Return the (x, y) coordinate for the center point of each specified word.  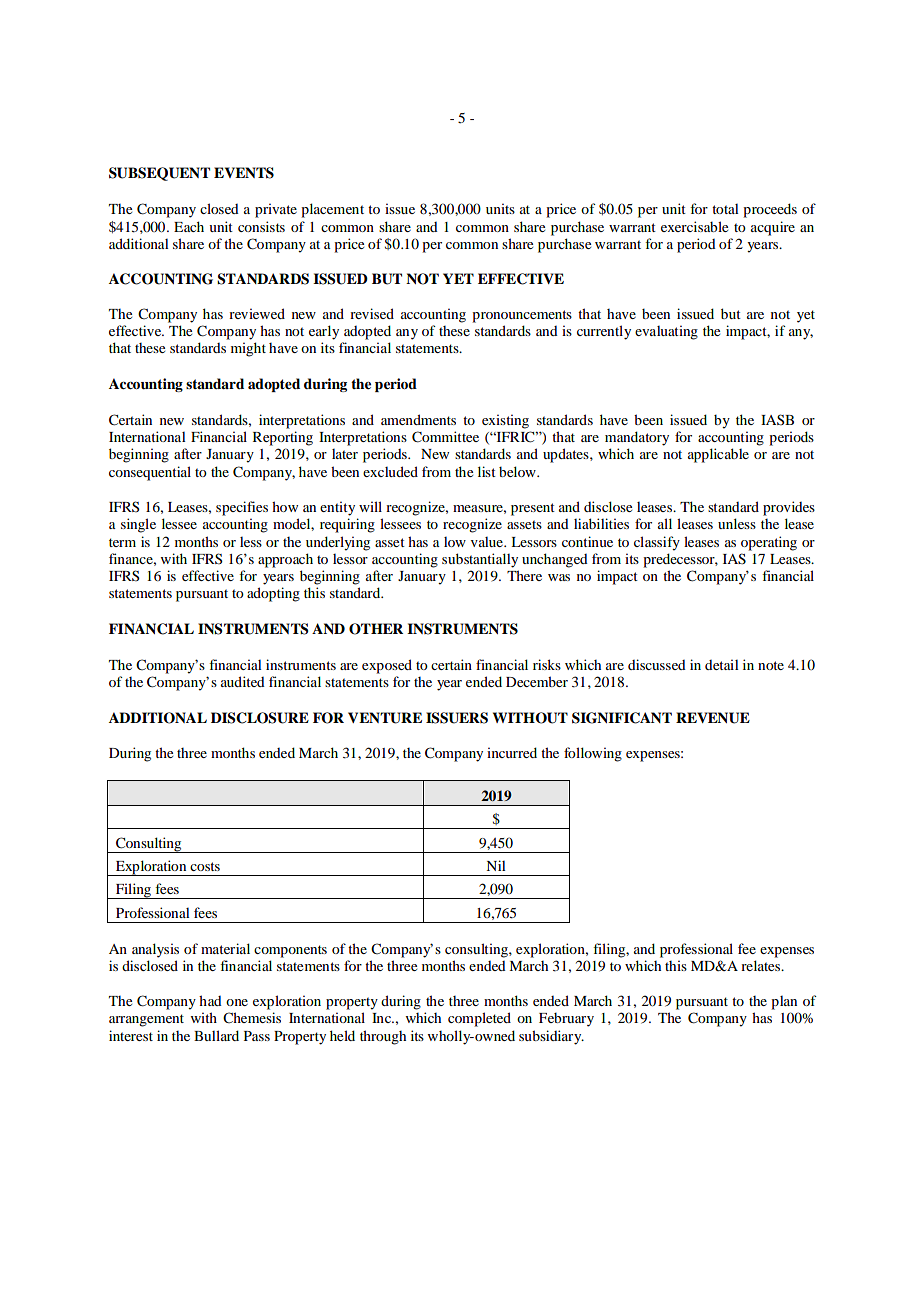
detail (722, 664)
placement (332, 210)
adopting (273, 594)
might (248, 349)
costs (205, 866)
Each (189, 226)
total (725, 209)
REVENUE (713, 718)
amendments (418, 419)
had (210, 1000)
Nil (496, 865)
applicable (718, 455)
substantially (480, 560)
